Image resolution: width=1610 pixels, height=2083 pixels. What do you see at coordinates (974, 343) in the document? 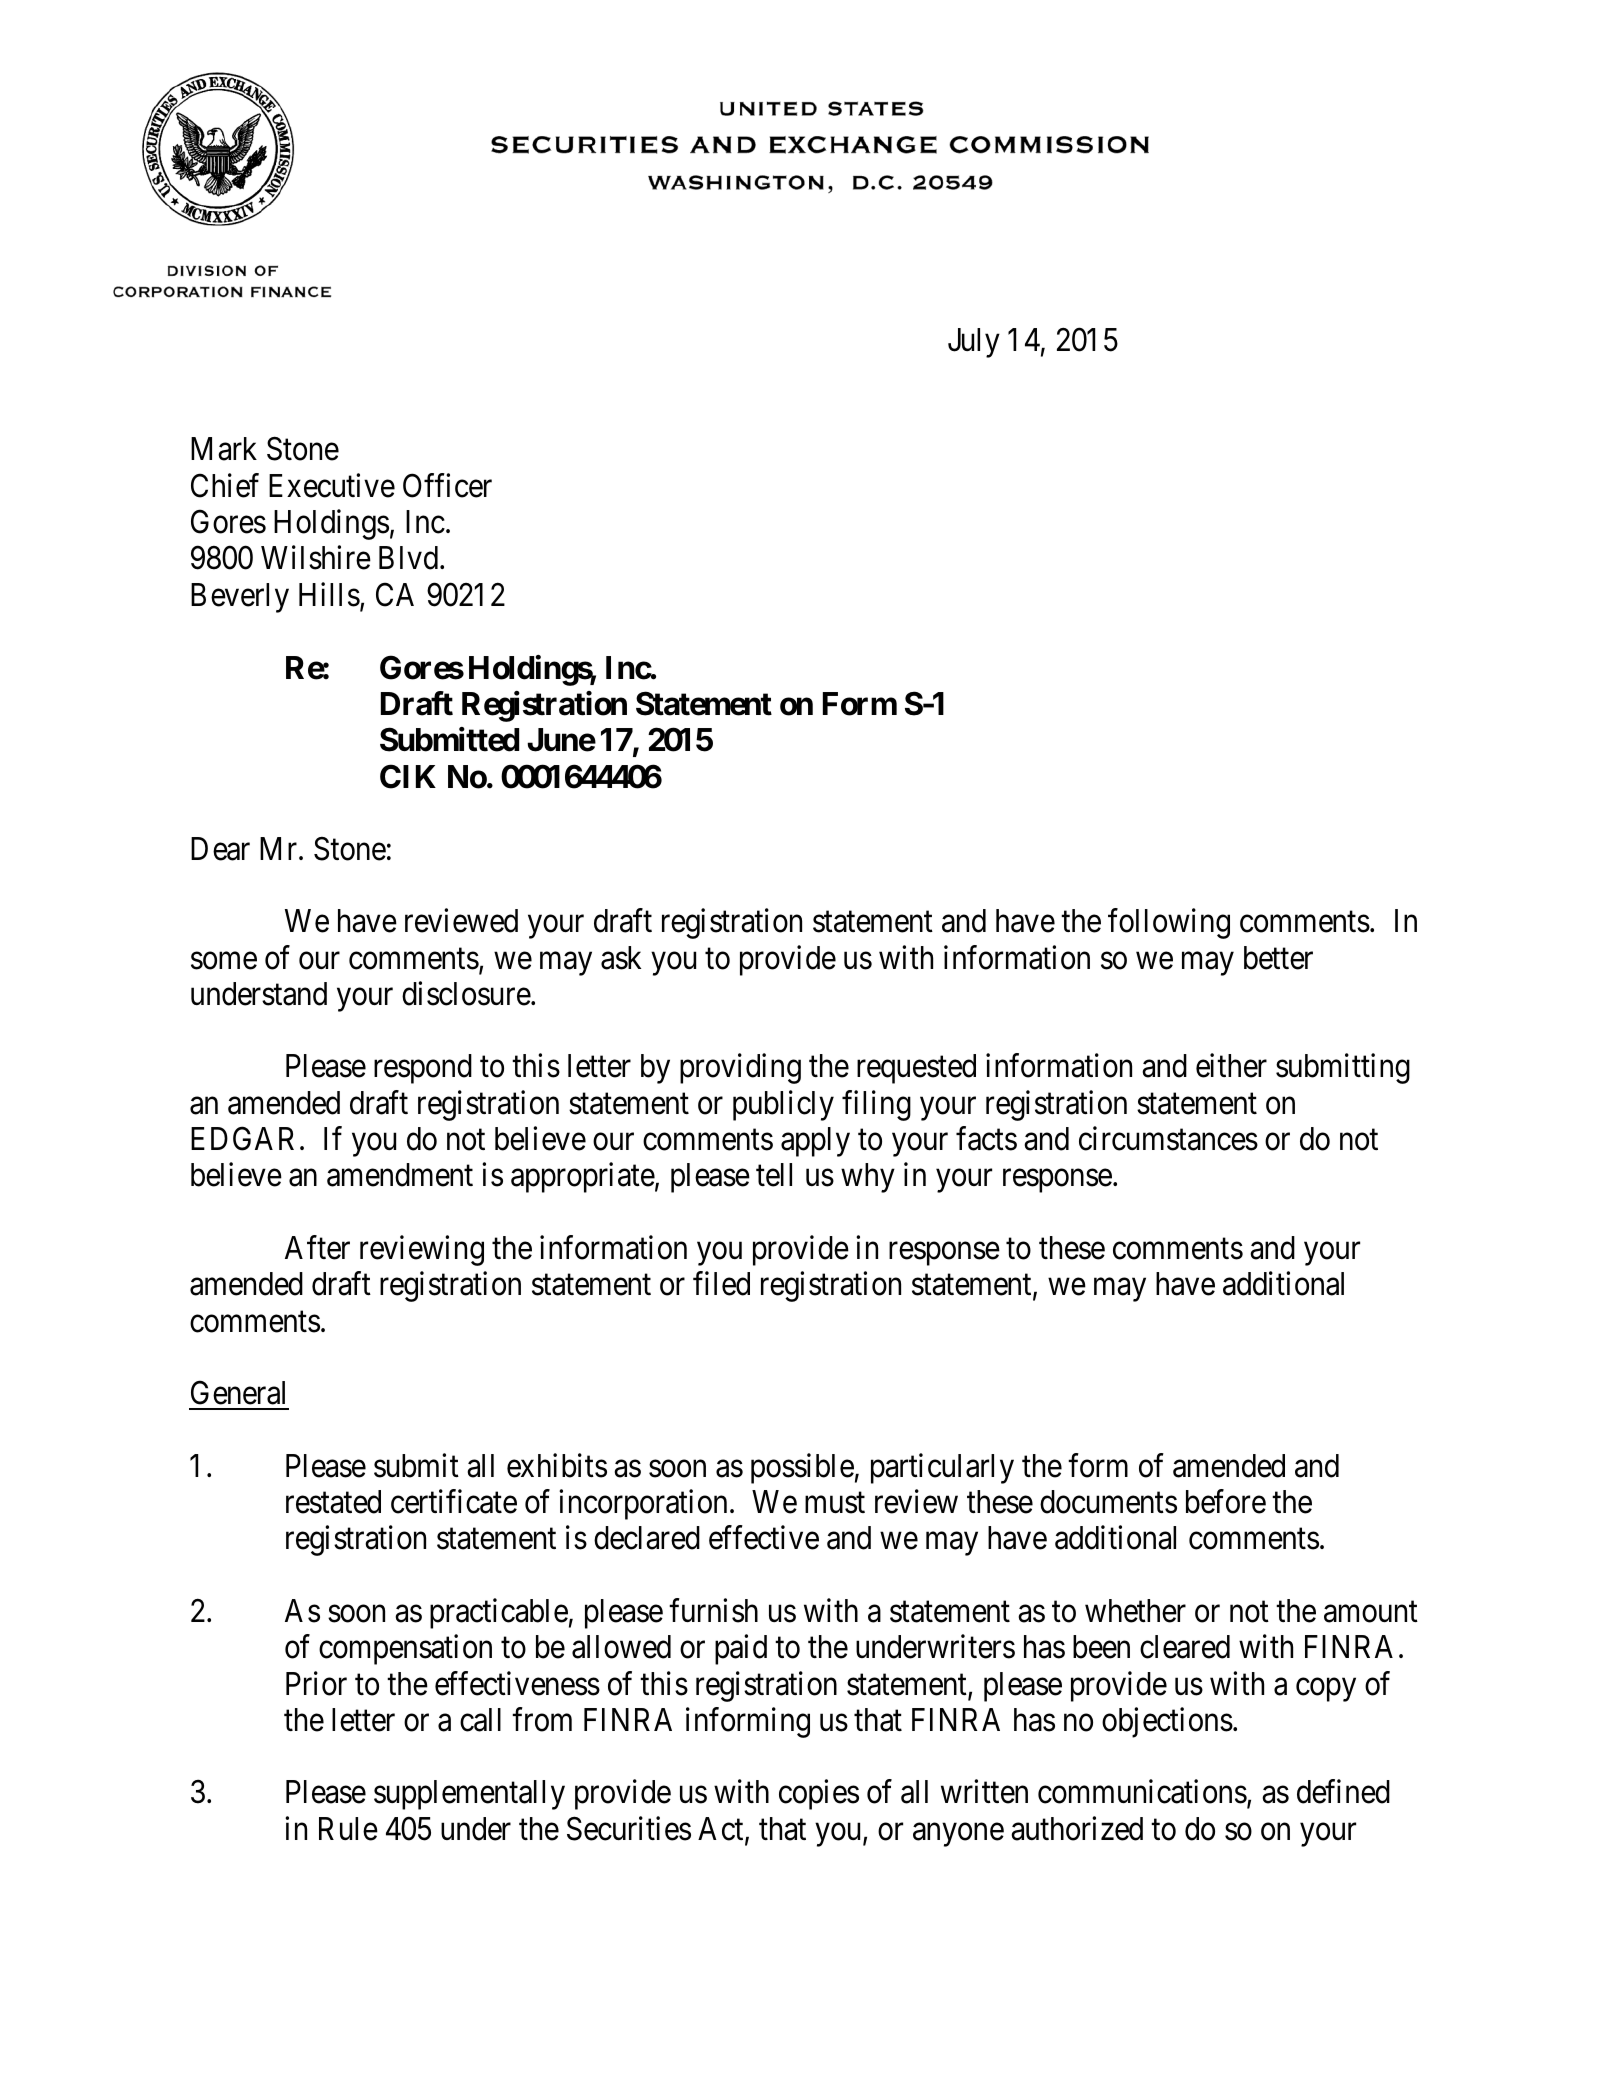
I see `July` at bounding box center [974, 343].
